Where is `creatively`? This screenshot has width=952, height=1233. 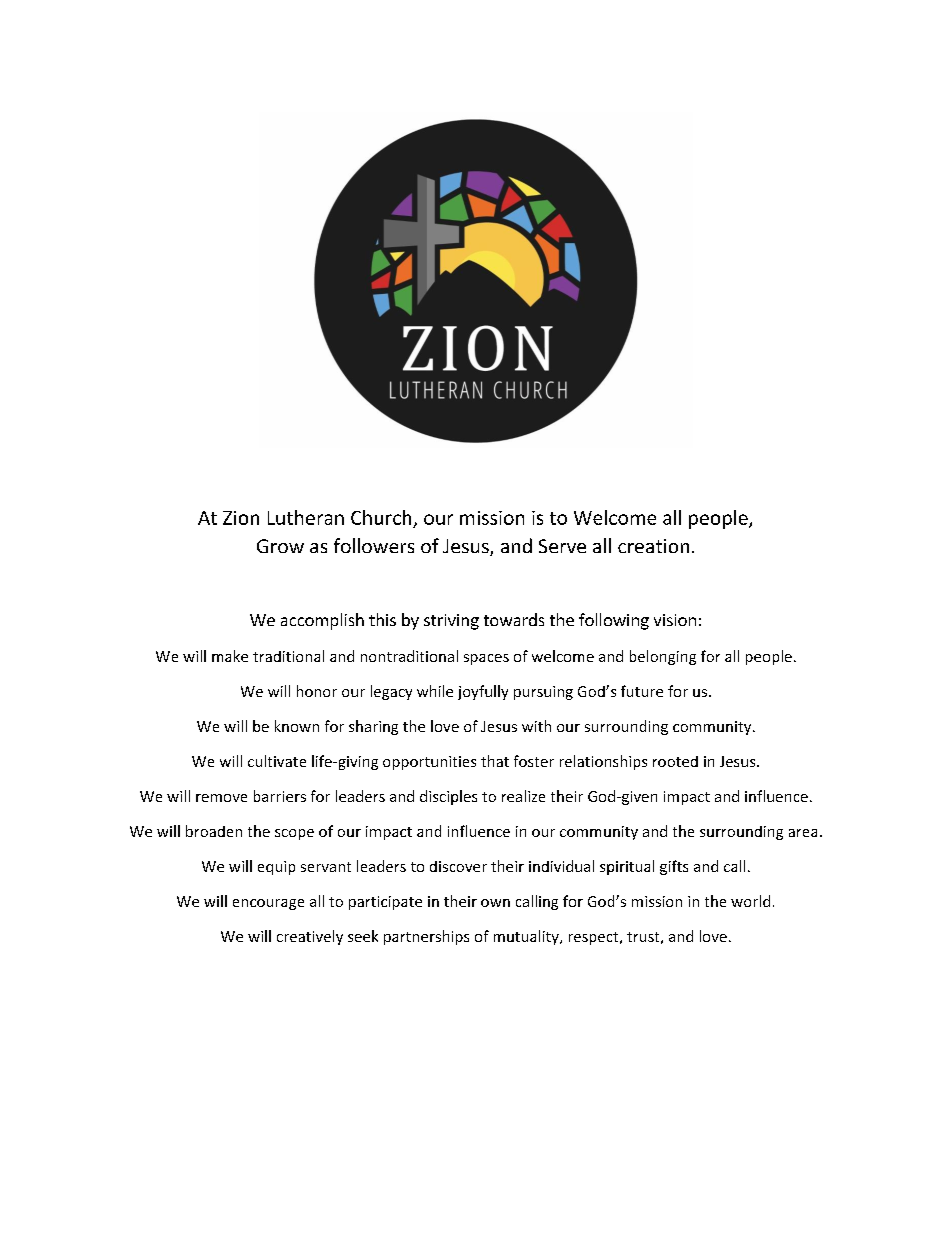
creatively is located at coordinates (310, 937).
